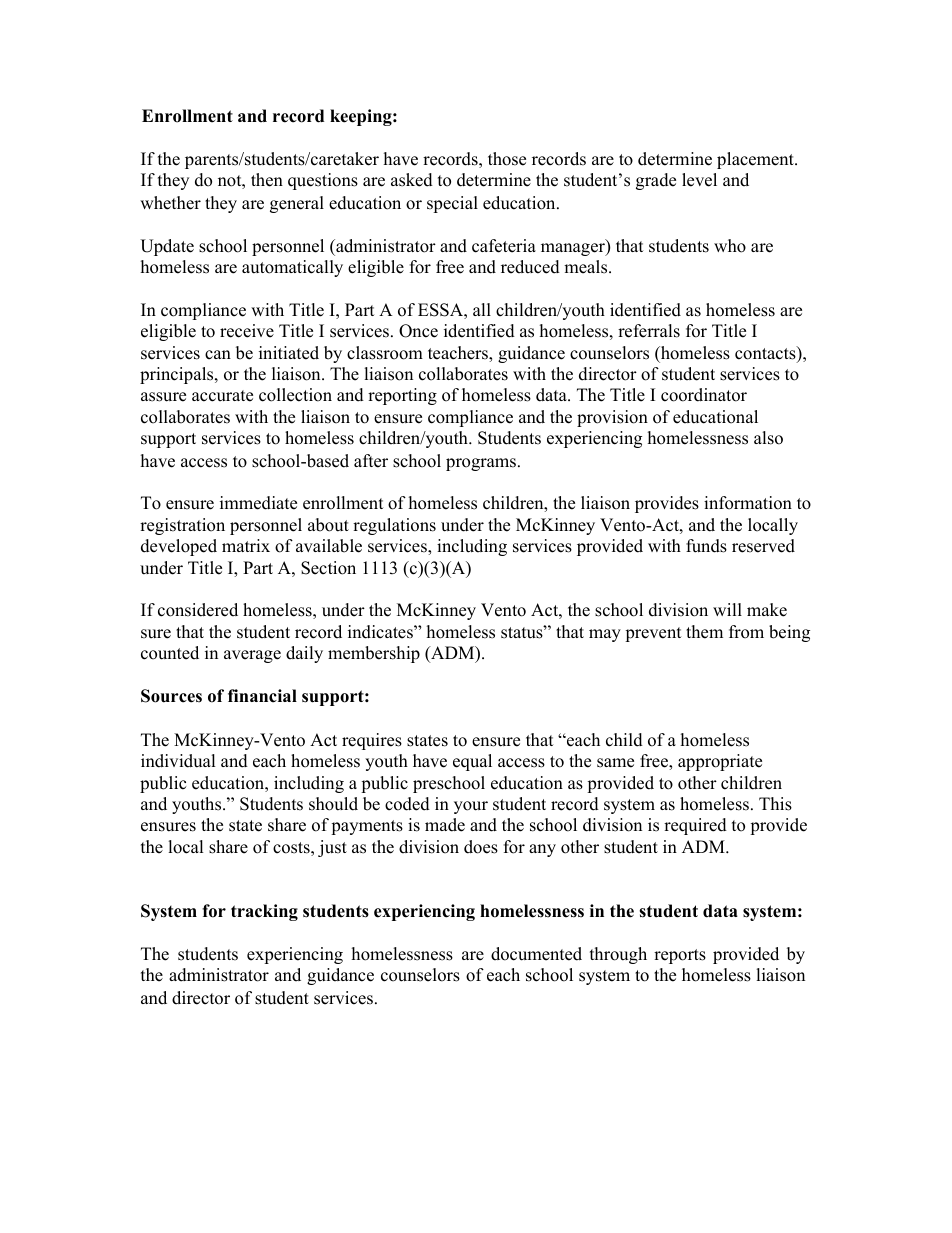 This screenshot has height=1233, width=952. Describe the element at coordinates (246, 545) in the screenshot. I see `matrix` at that location.
